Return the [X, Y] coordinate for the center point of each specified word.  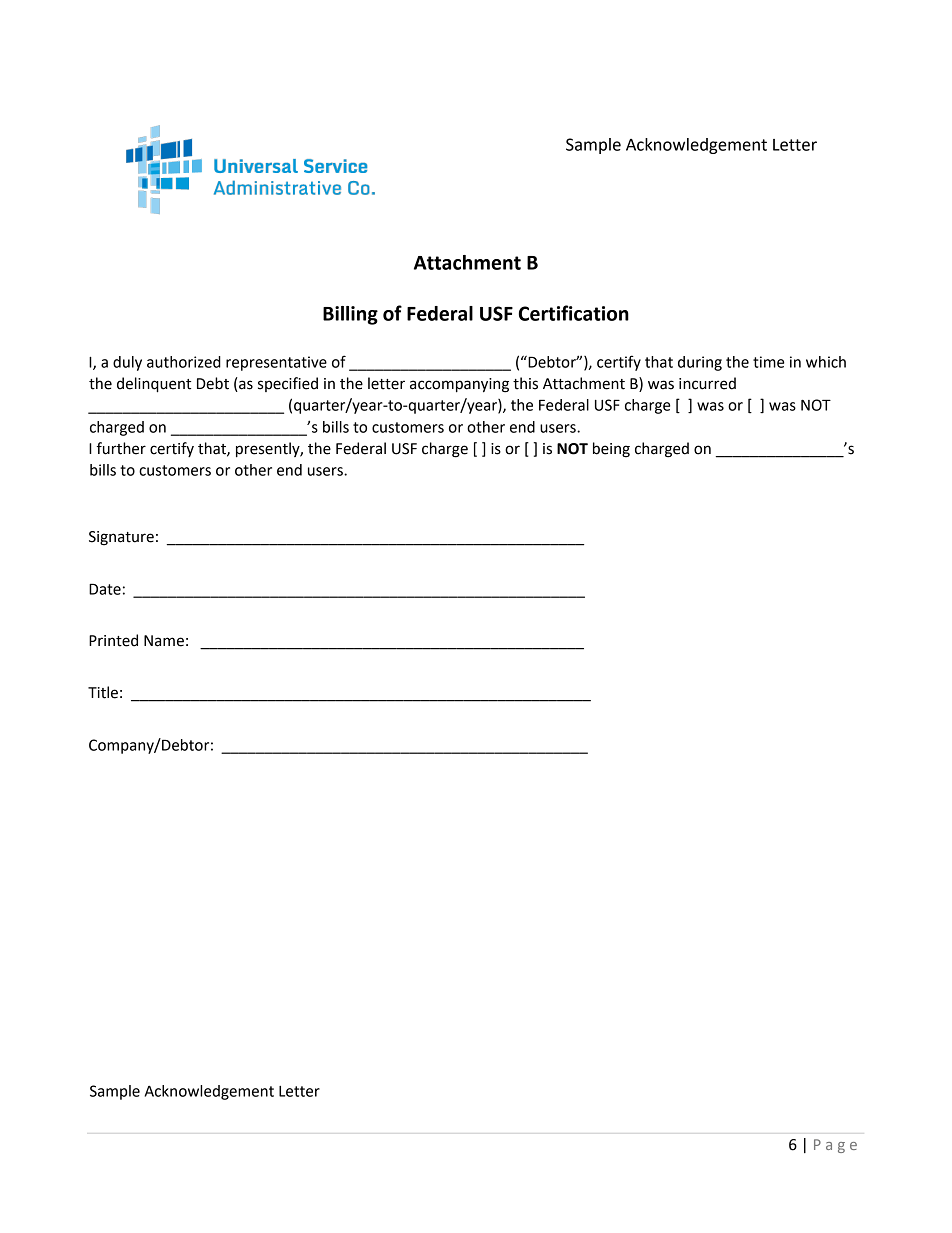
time [768, 362]
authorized [184, 362]
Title [103, 692]
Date [105, 589]
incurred [707, 383]
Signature [121, 538]
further [121, 448]
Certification [574, 313]
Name [164, 641]
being [611, 450]
